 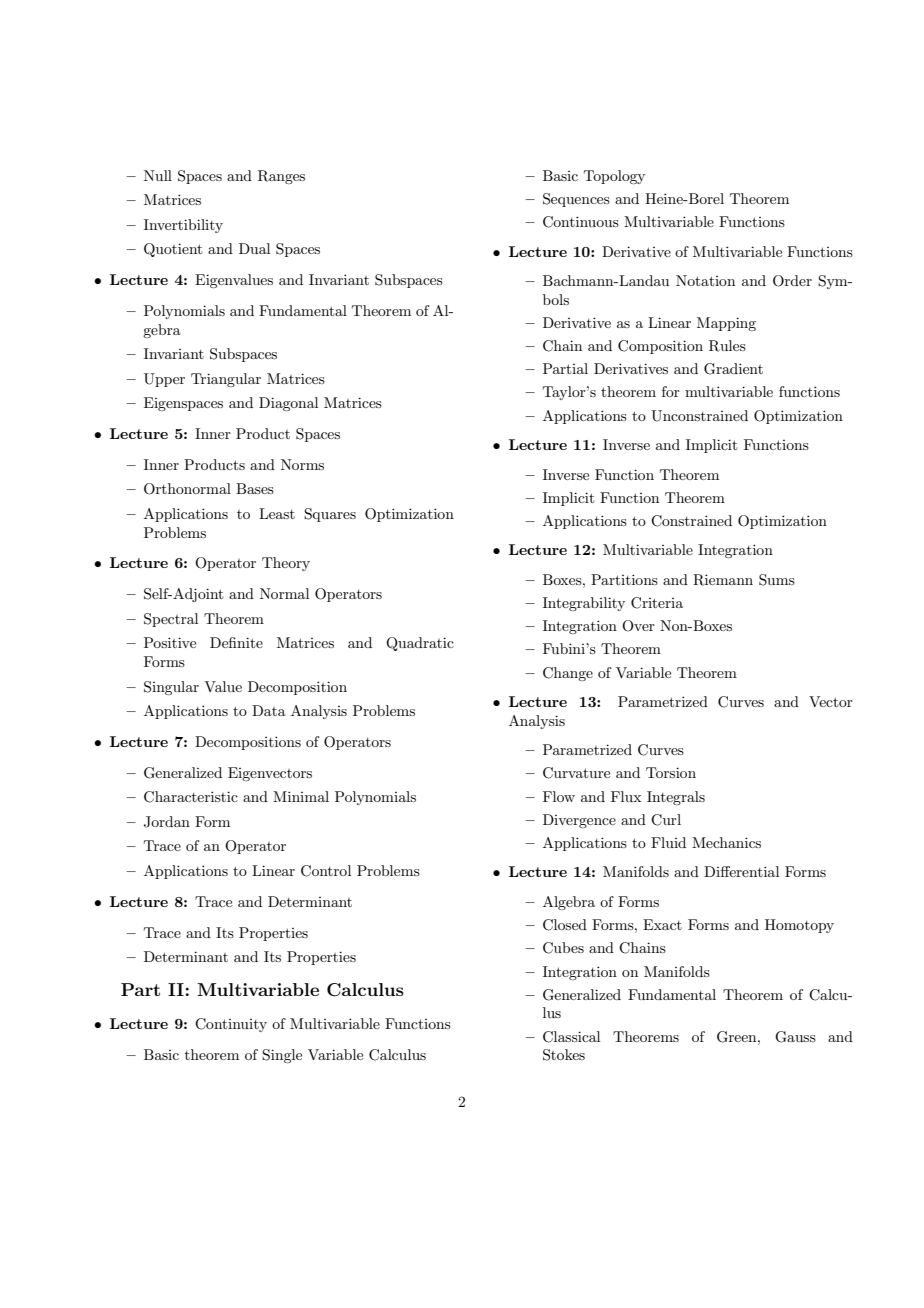 What do you see at coordinates (231, 1025) in the screenshot?
I see `Continuity` at bounding box center [231, 1025].
